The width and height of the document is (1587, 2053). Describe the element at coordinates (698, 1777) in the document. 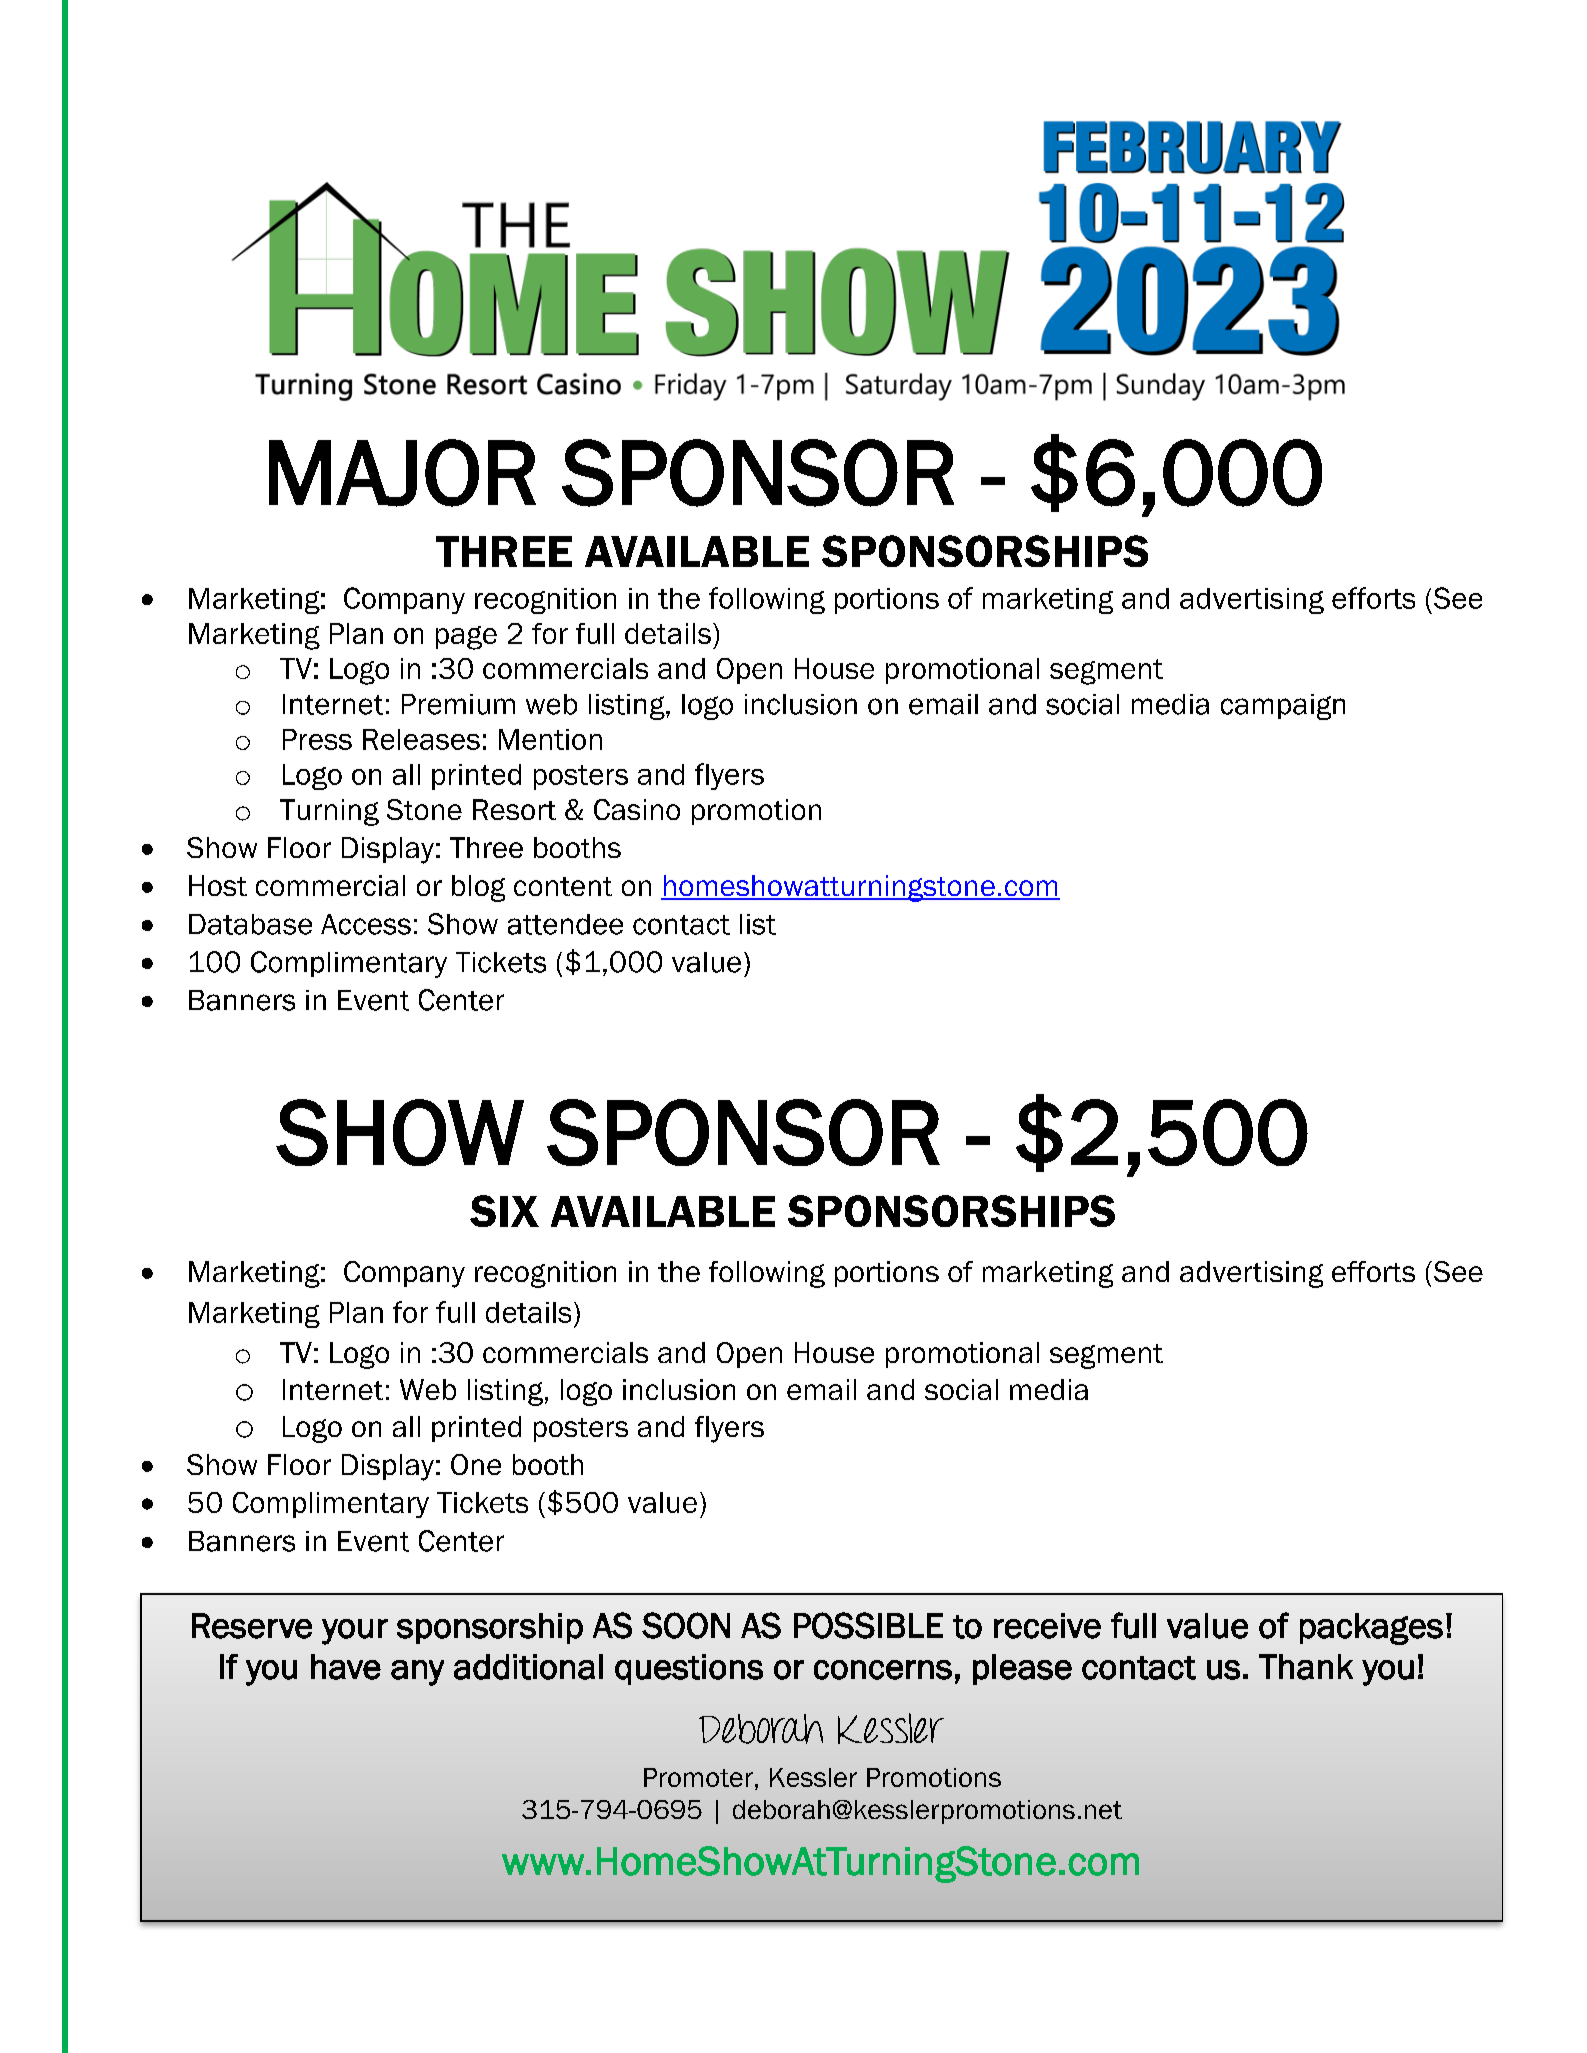

I see `Promoter` at that location.
